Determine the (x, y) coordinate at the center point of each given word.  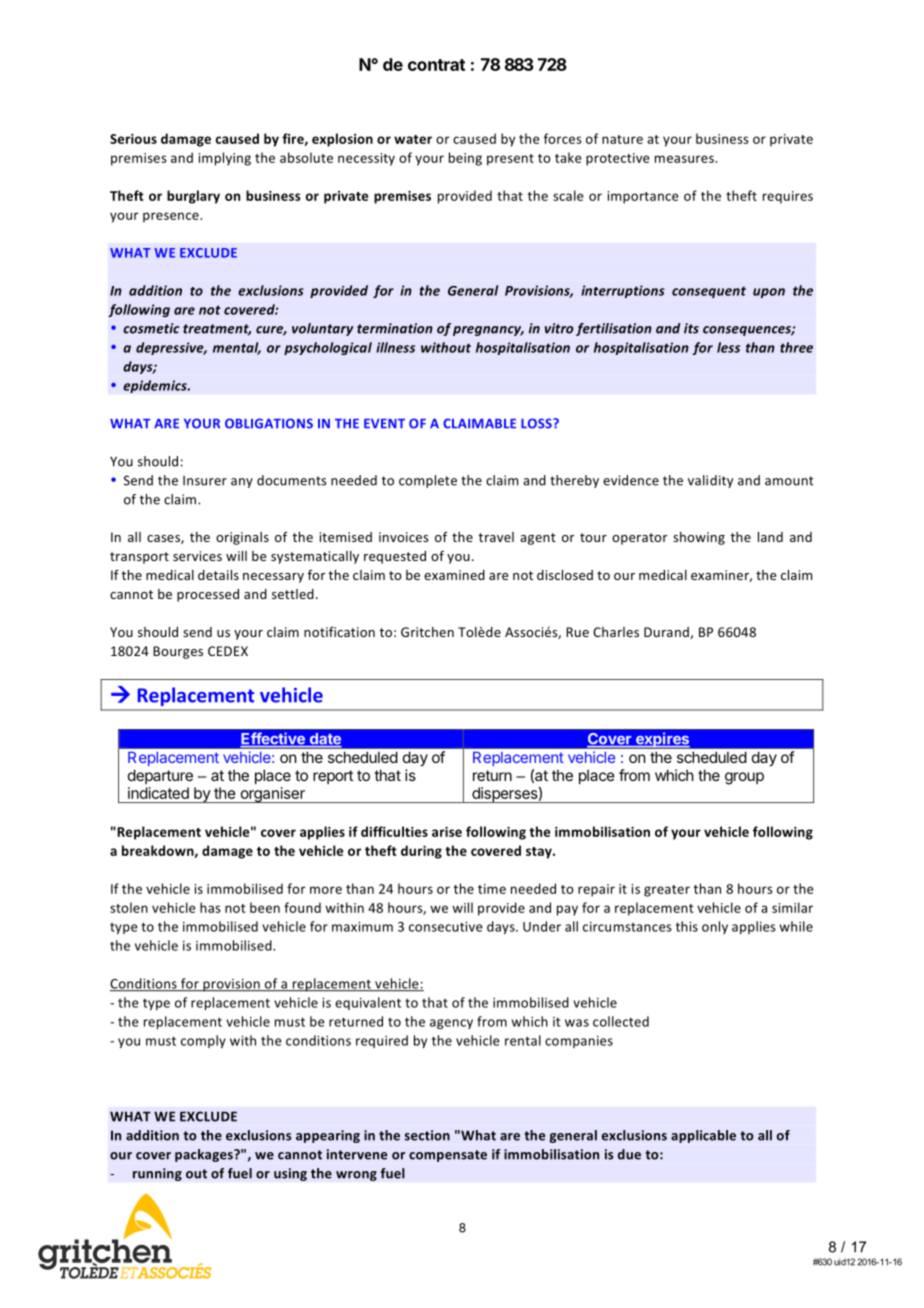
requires (788, 197)
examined (454, 575)
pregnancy (488, 331)
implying (224, 159)
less (728, 347)
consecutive (446, 927)
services (197, 556)
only (715, 927)
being (465, 159)
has (210, 907)
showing (699, 538)
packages (205, 1155)
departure (160, 776)
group (744, 778)
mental (237, 348)
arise (447, 832)
